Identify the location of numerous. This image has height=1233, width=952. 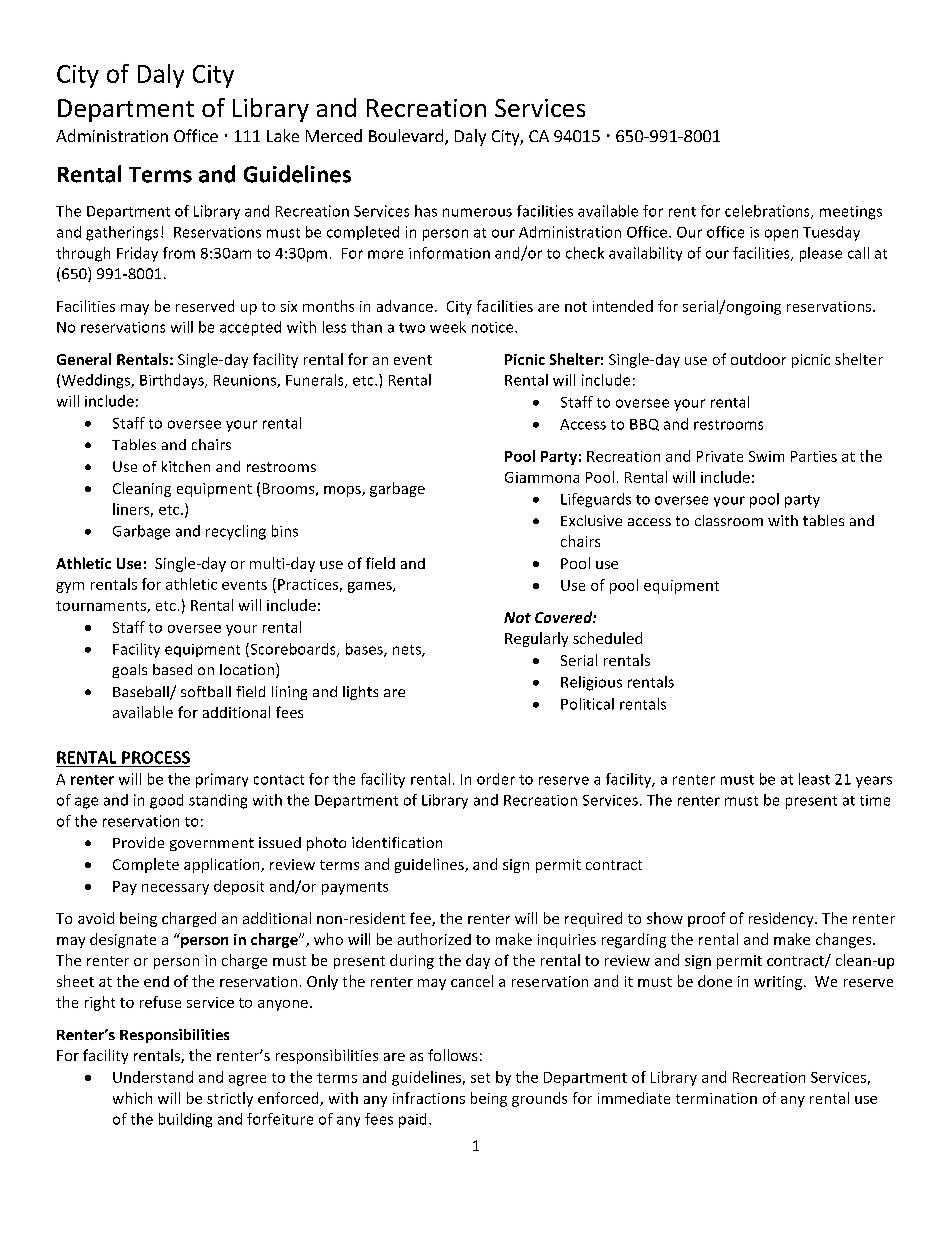
(477, 212).
